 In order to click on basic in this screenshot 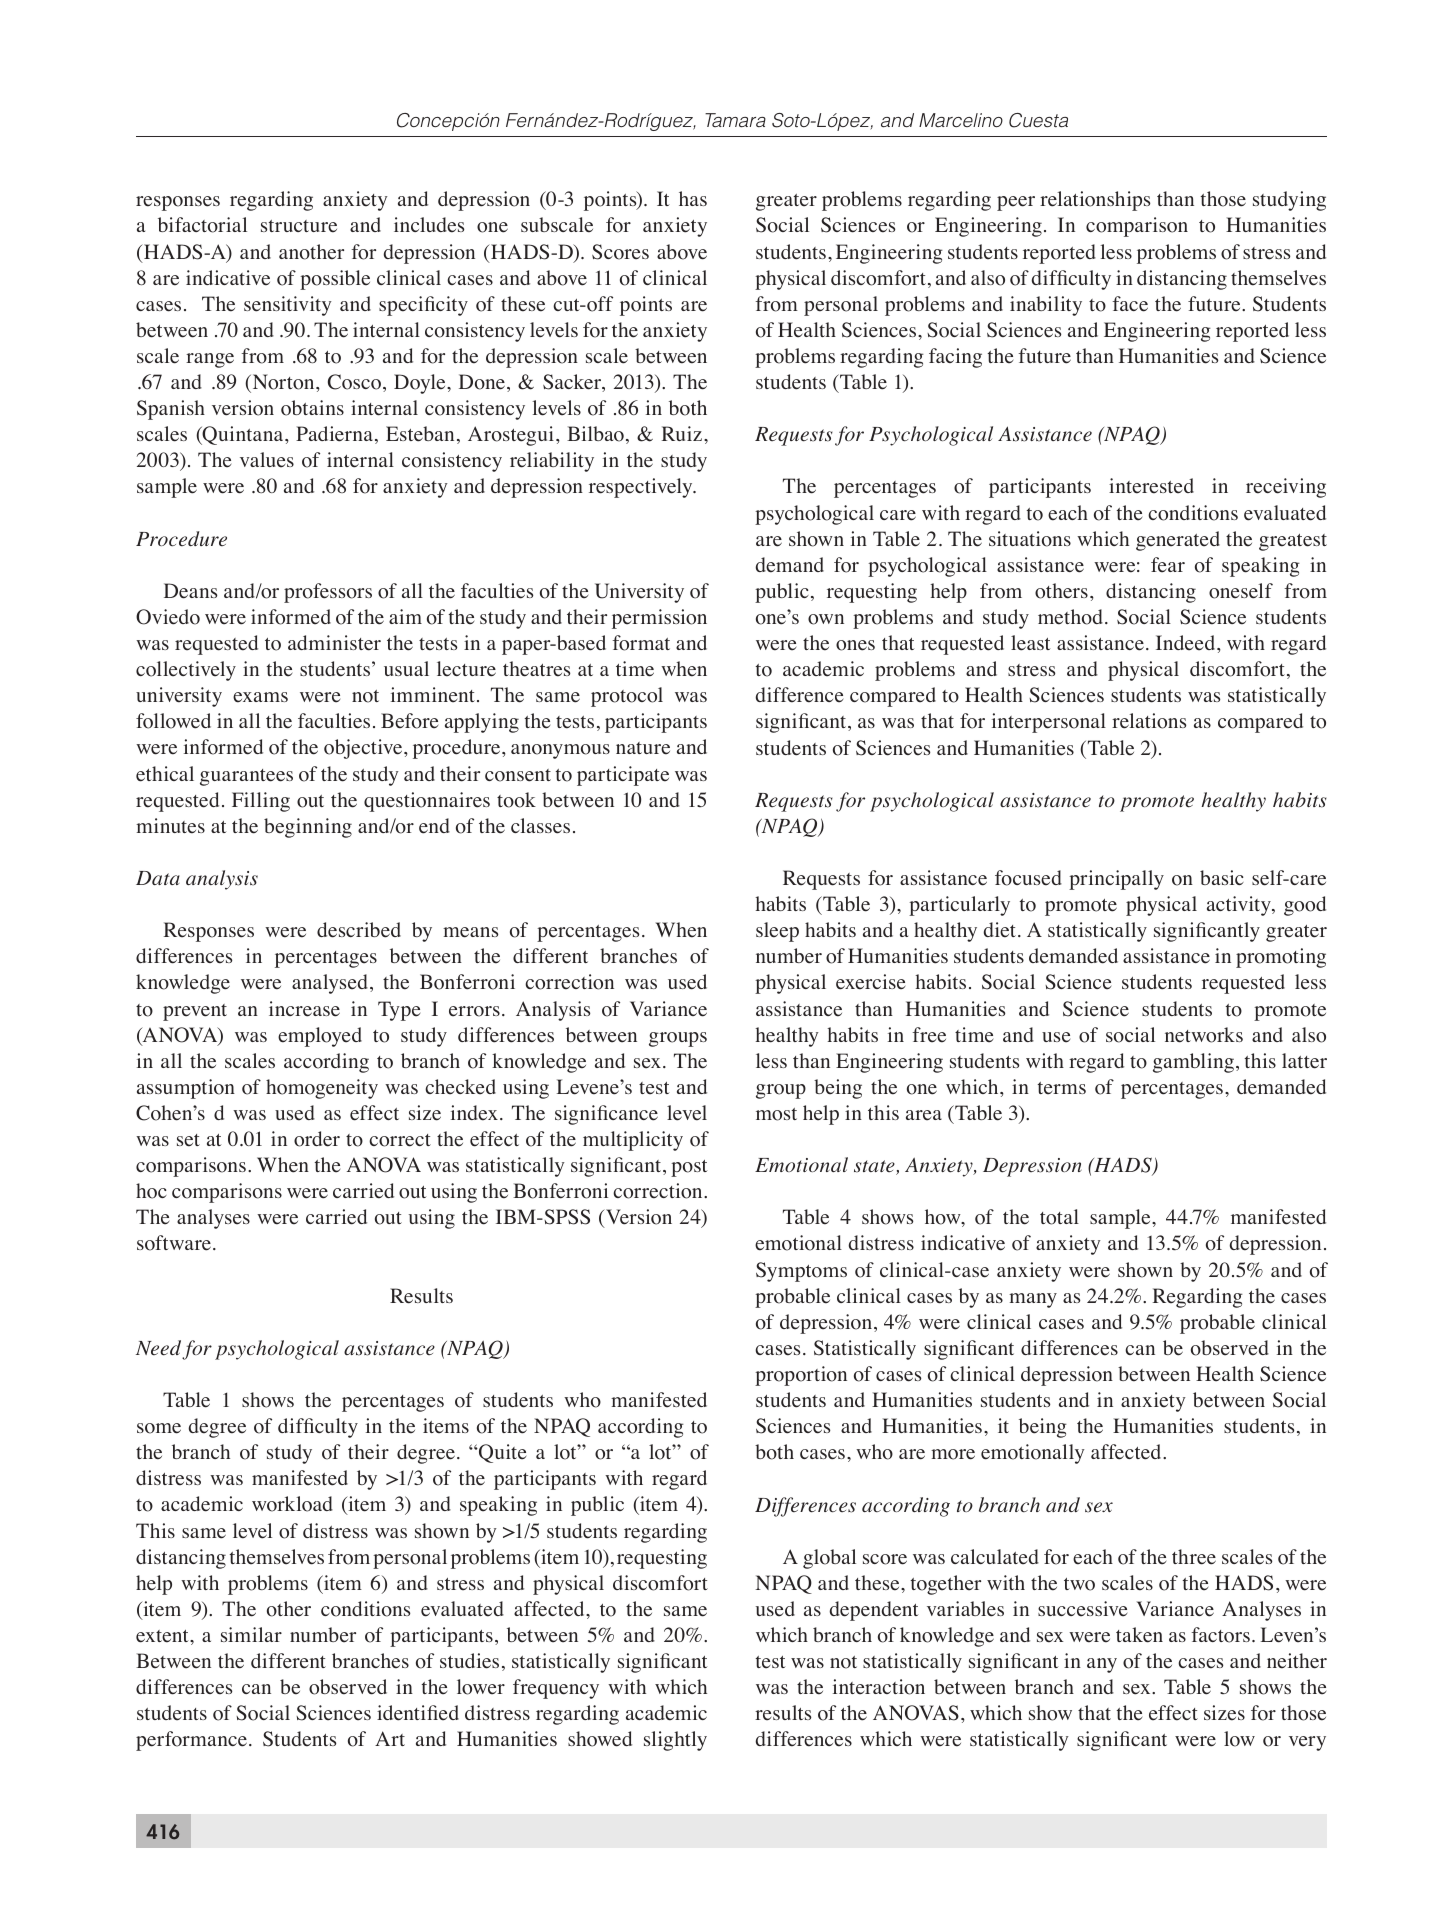, I will do `click(1222, 877)`.
